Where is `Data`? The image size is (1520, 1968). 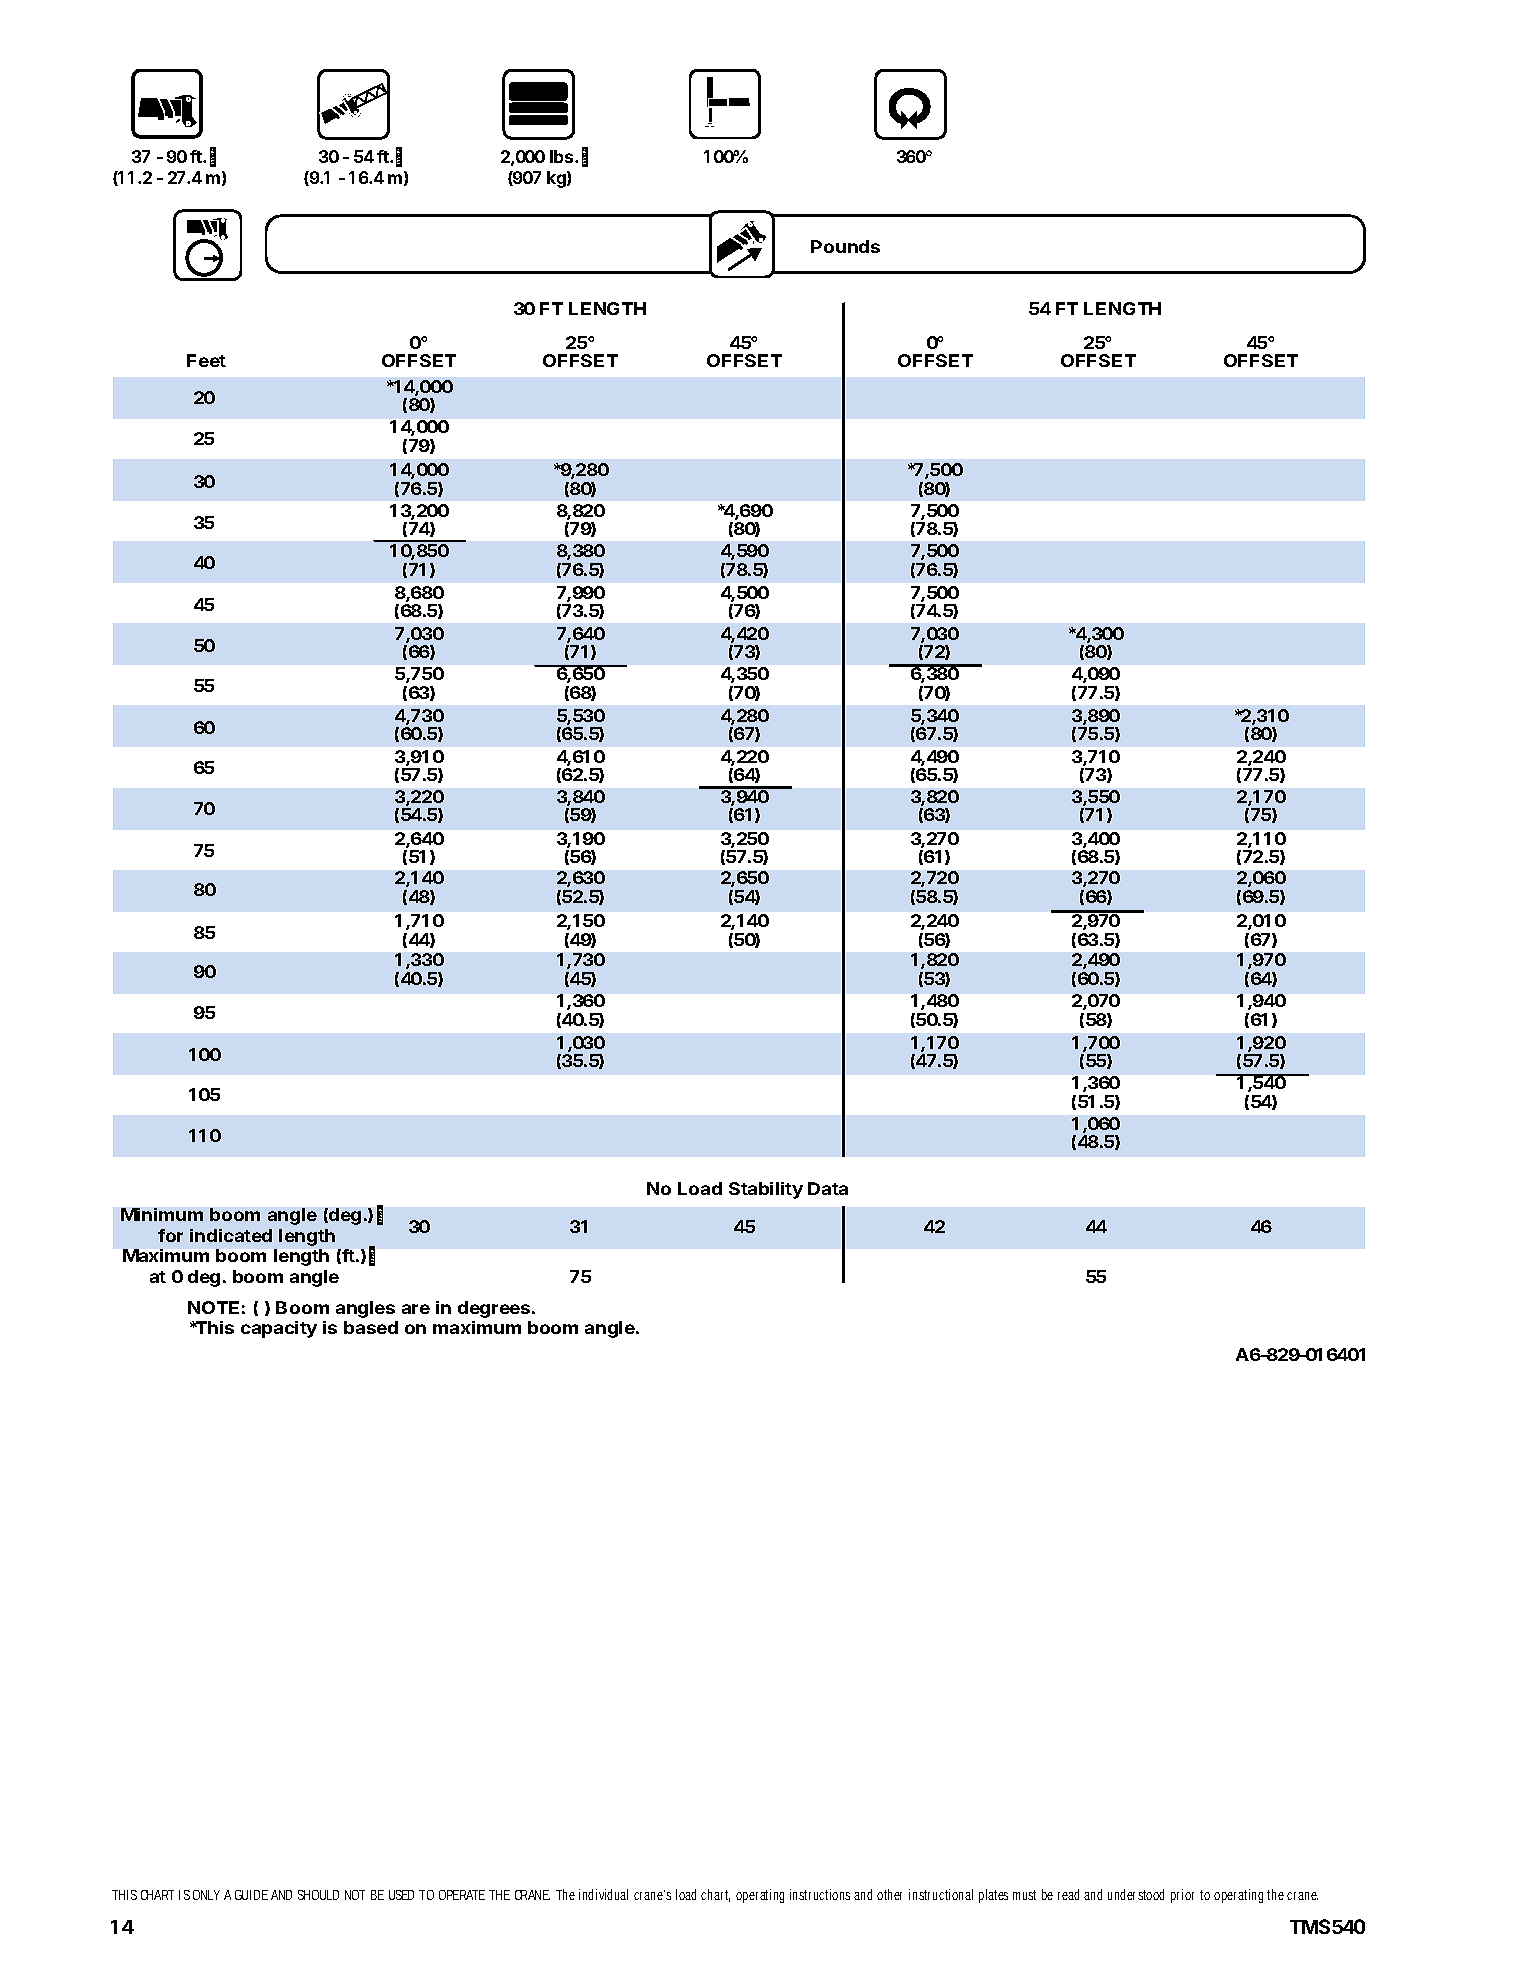
Data is located at coordinates (828, 1188).
